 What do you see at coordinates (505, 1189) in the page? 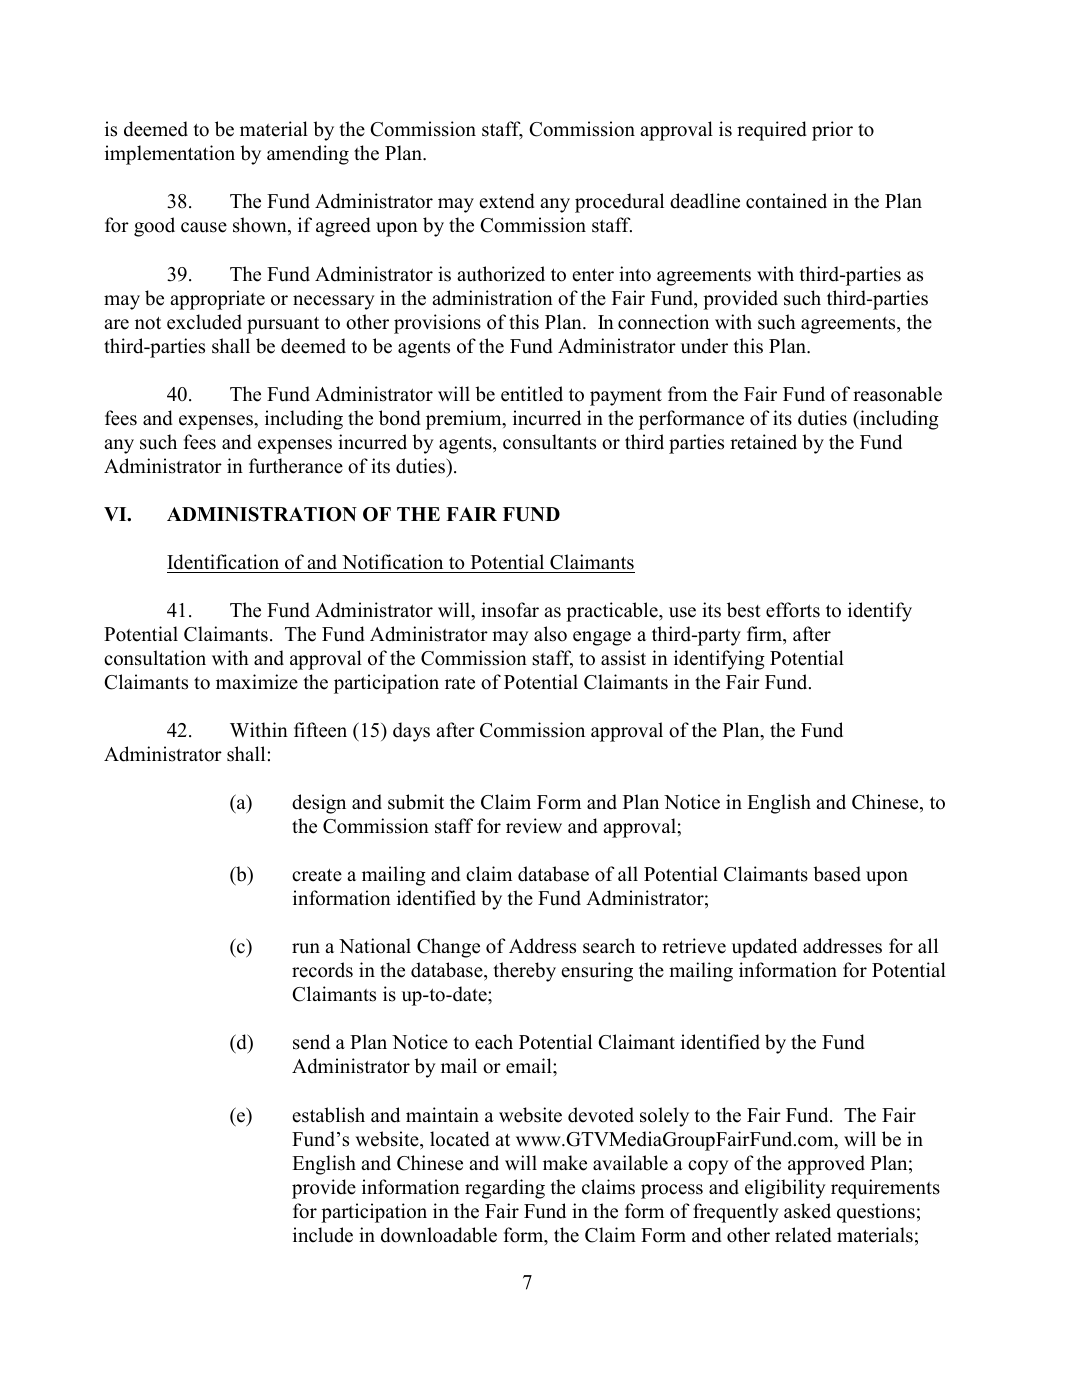
I see `regarding` at bounding box center [505, 1189].
